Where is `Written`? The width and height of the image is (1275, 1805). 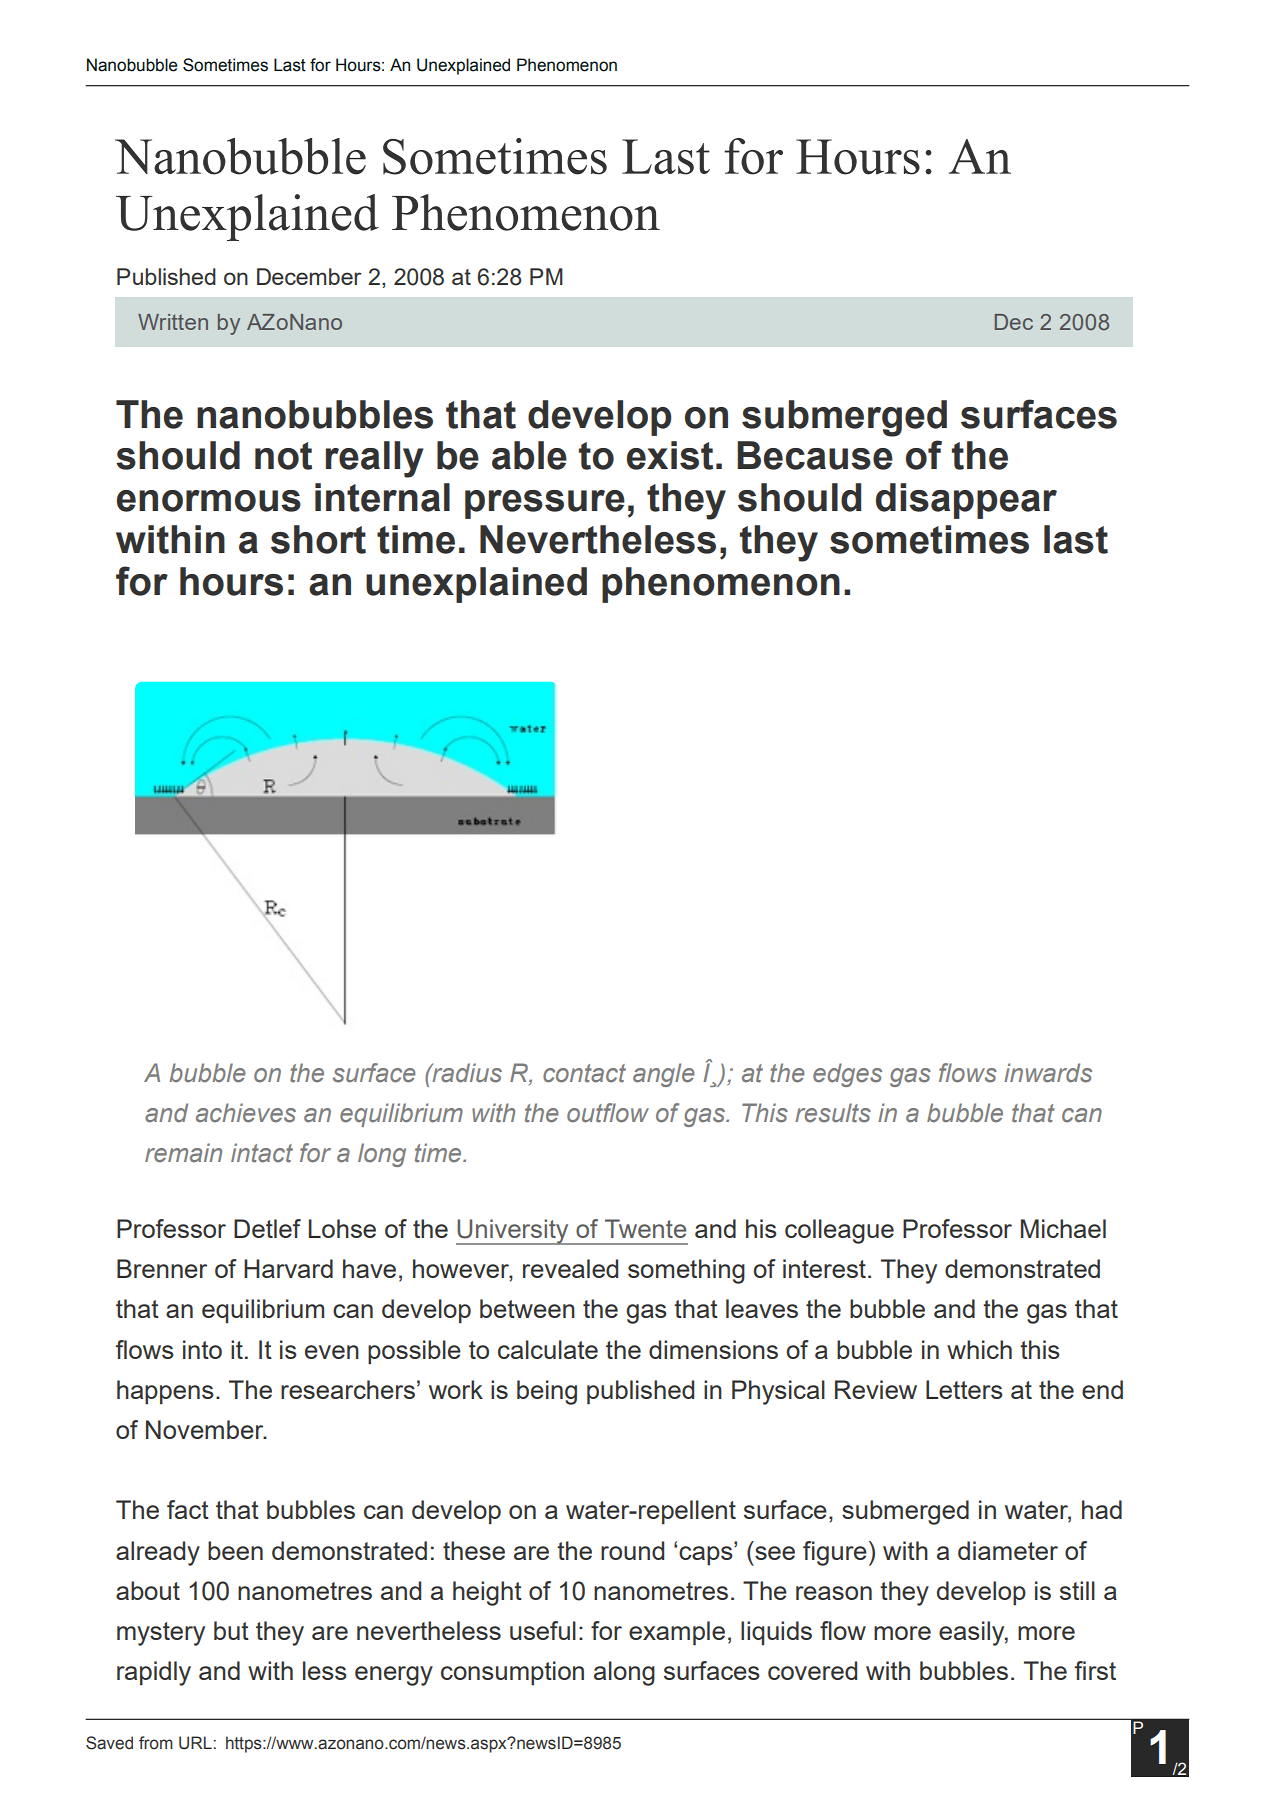
Written is located at coordinates (173, 322).
